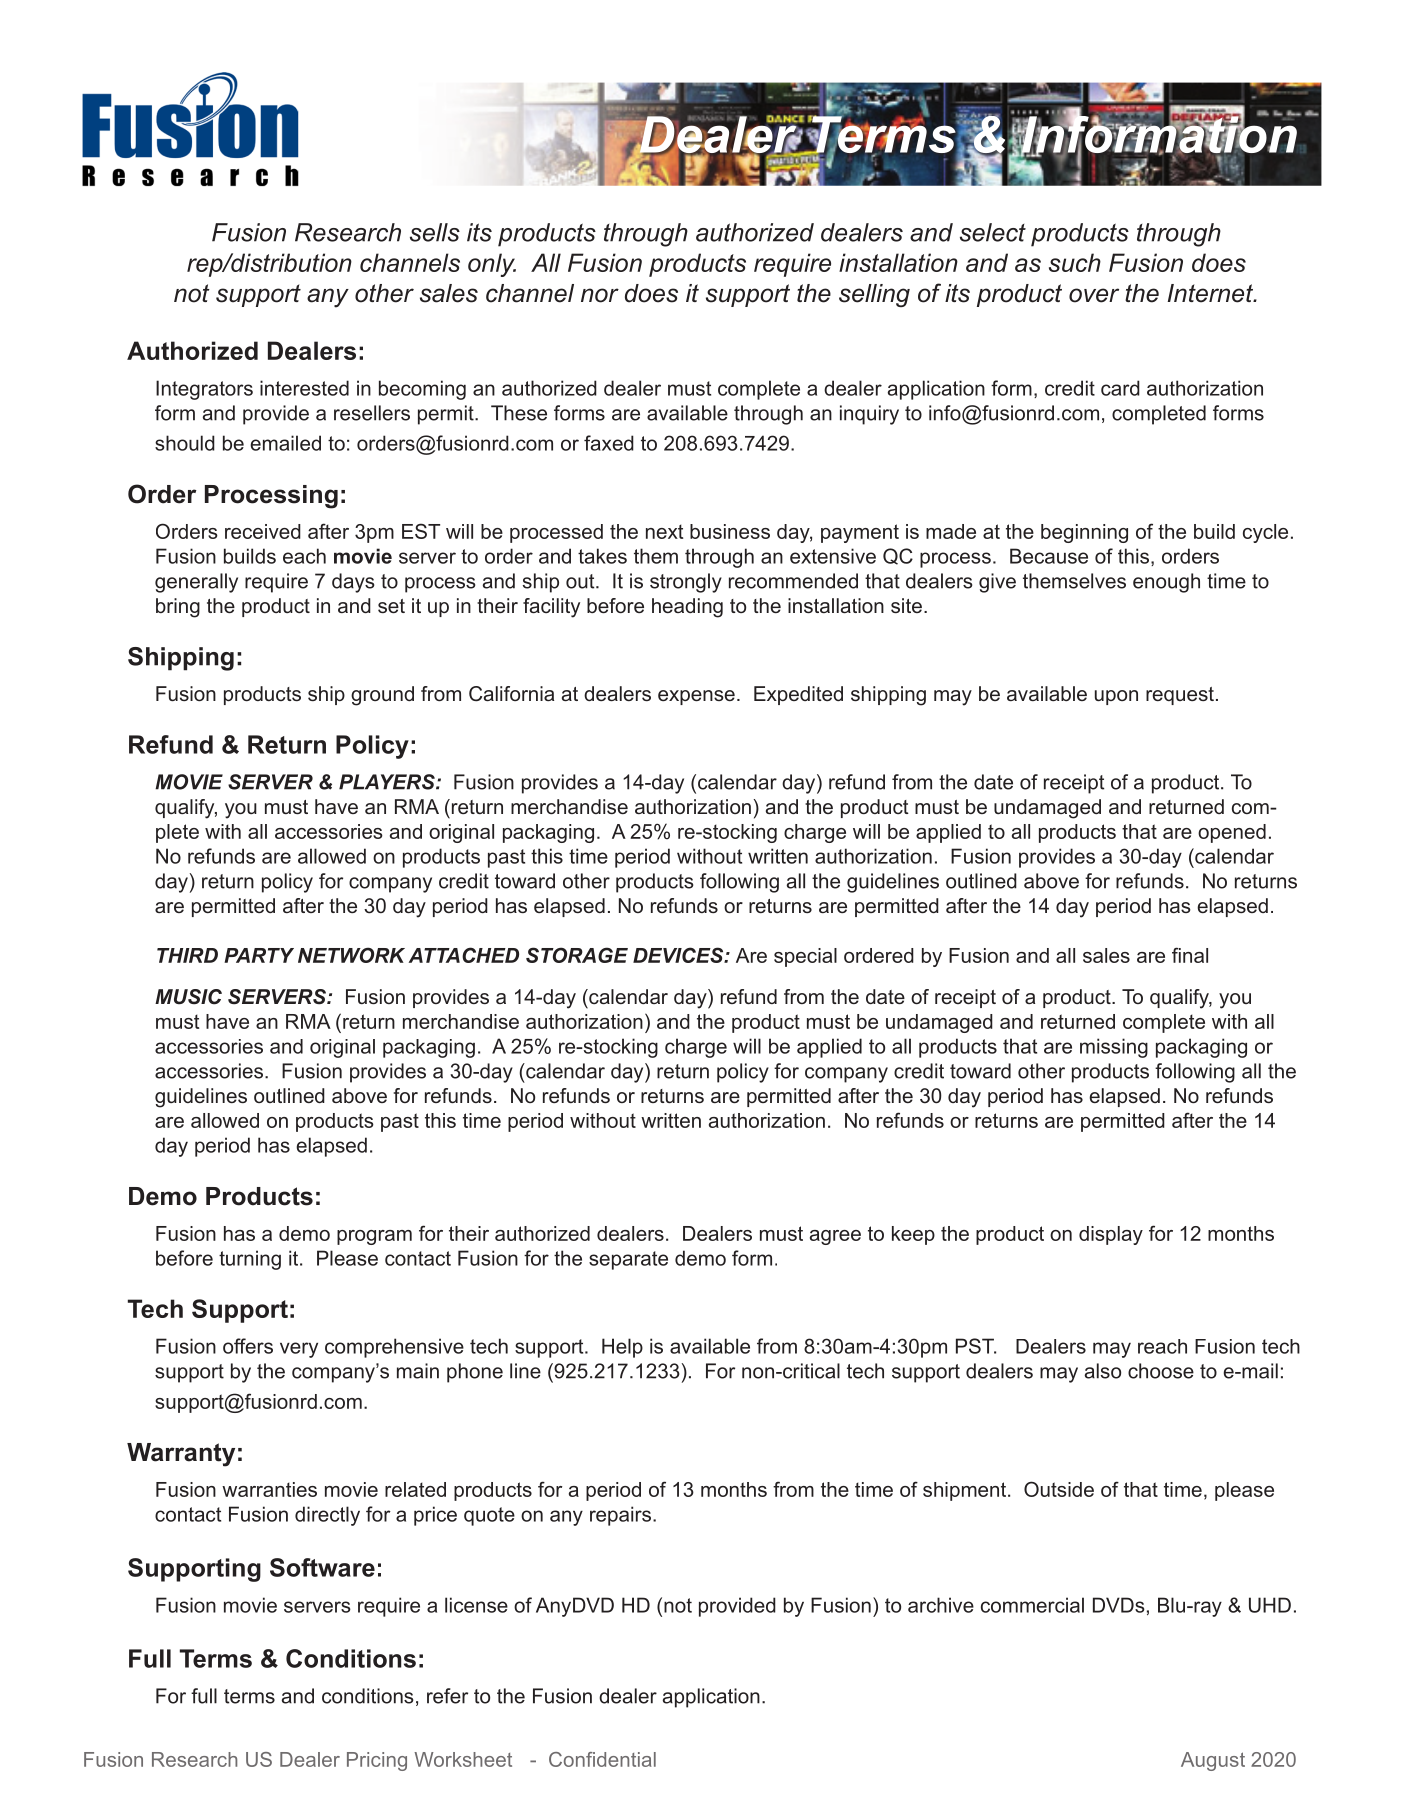  What do you see at coordinates (1094, 295) in the image?
I see `over` at bounding box center [1094, 295].
